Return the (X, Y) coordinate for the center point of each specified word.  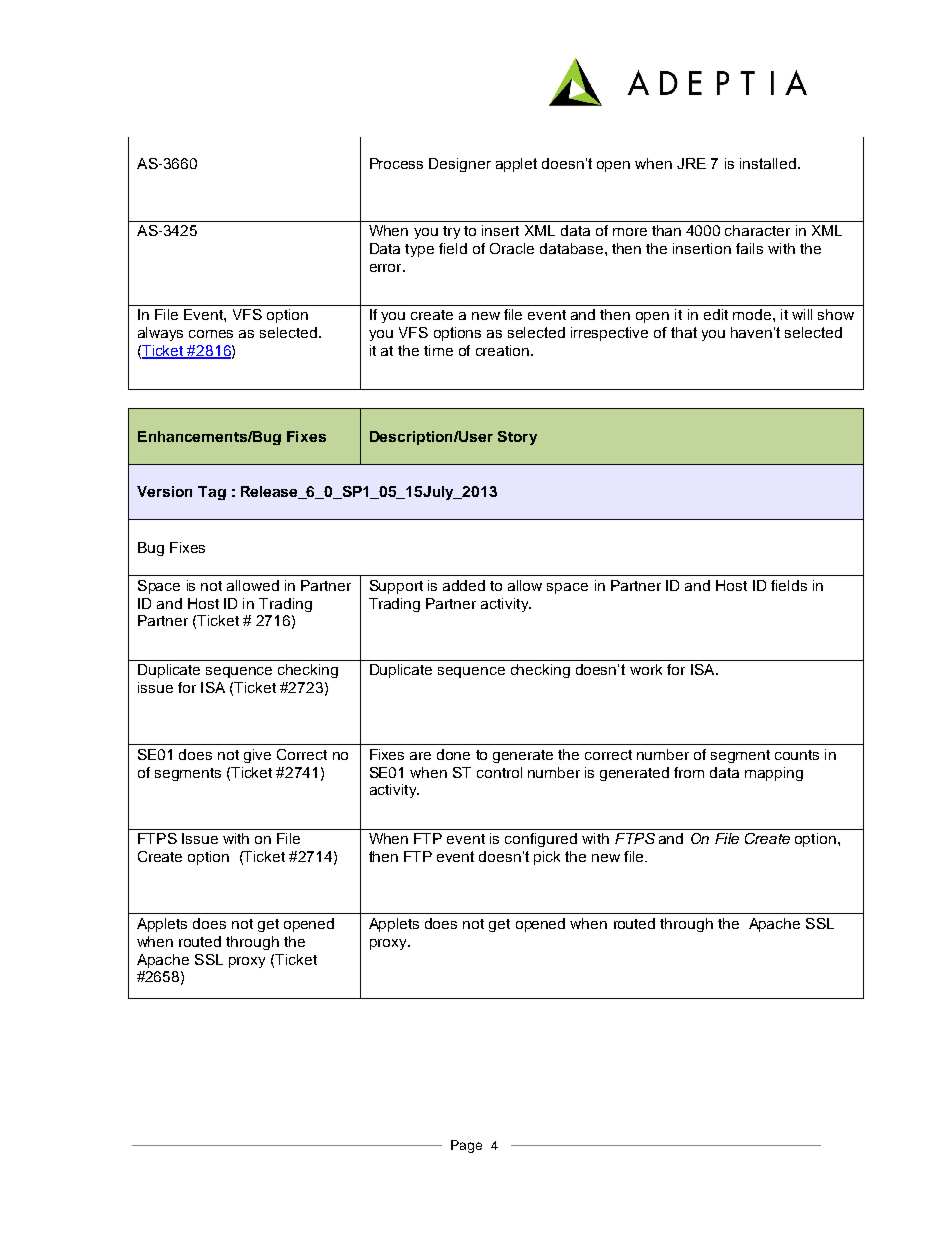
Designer (460, 165)
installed (768, 163)
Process (396, 163)
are (420, 756)
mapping (774, 774)
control (499, 772)
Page (466, 1146)
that (684, 332)
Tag (212, 493)
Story (517, 438)
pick (547, 858)
